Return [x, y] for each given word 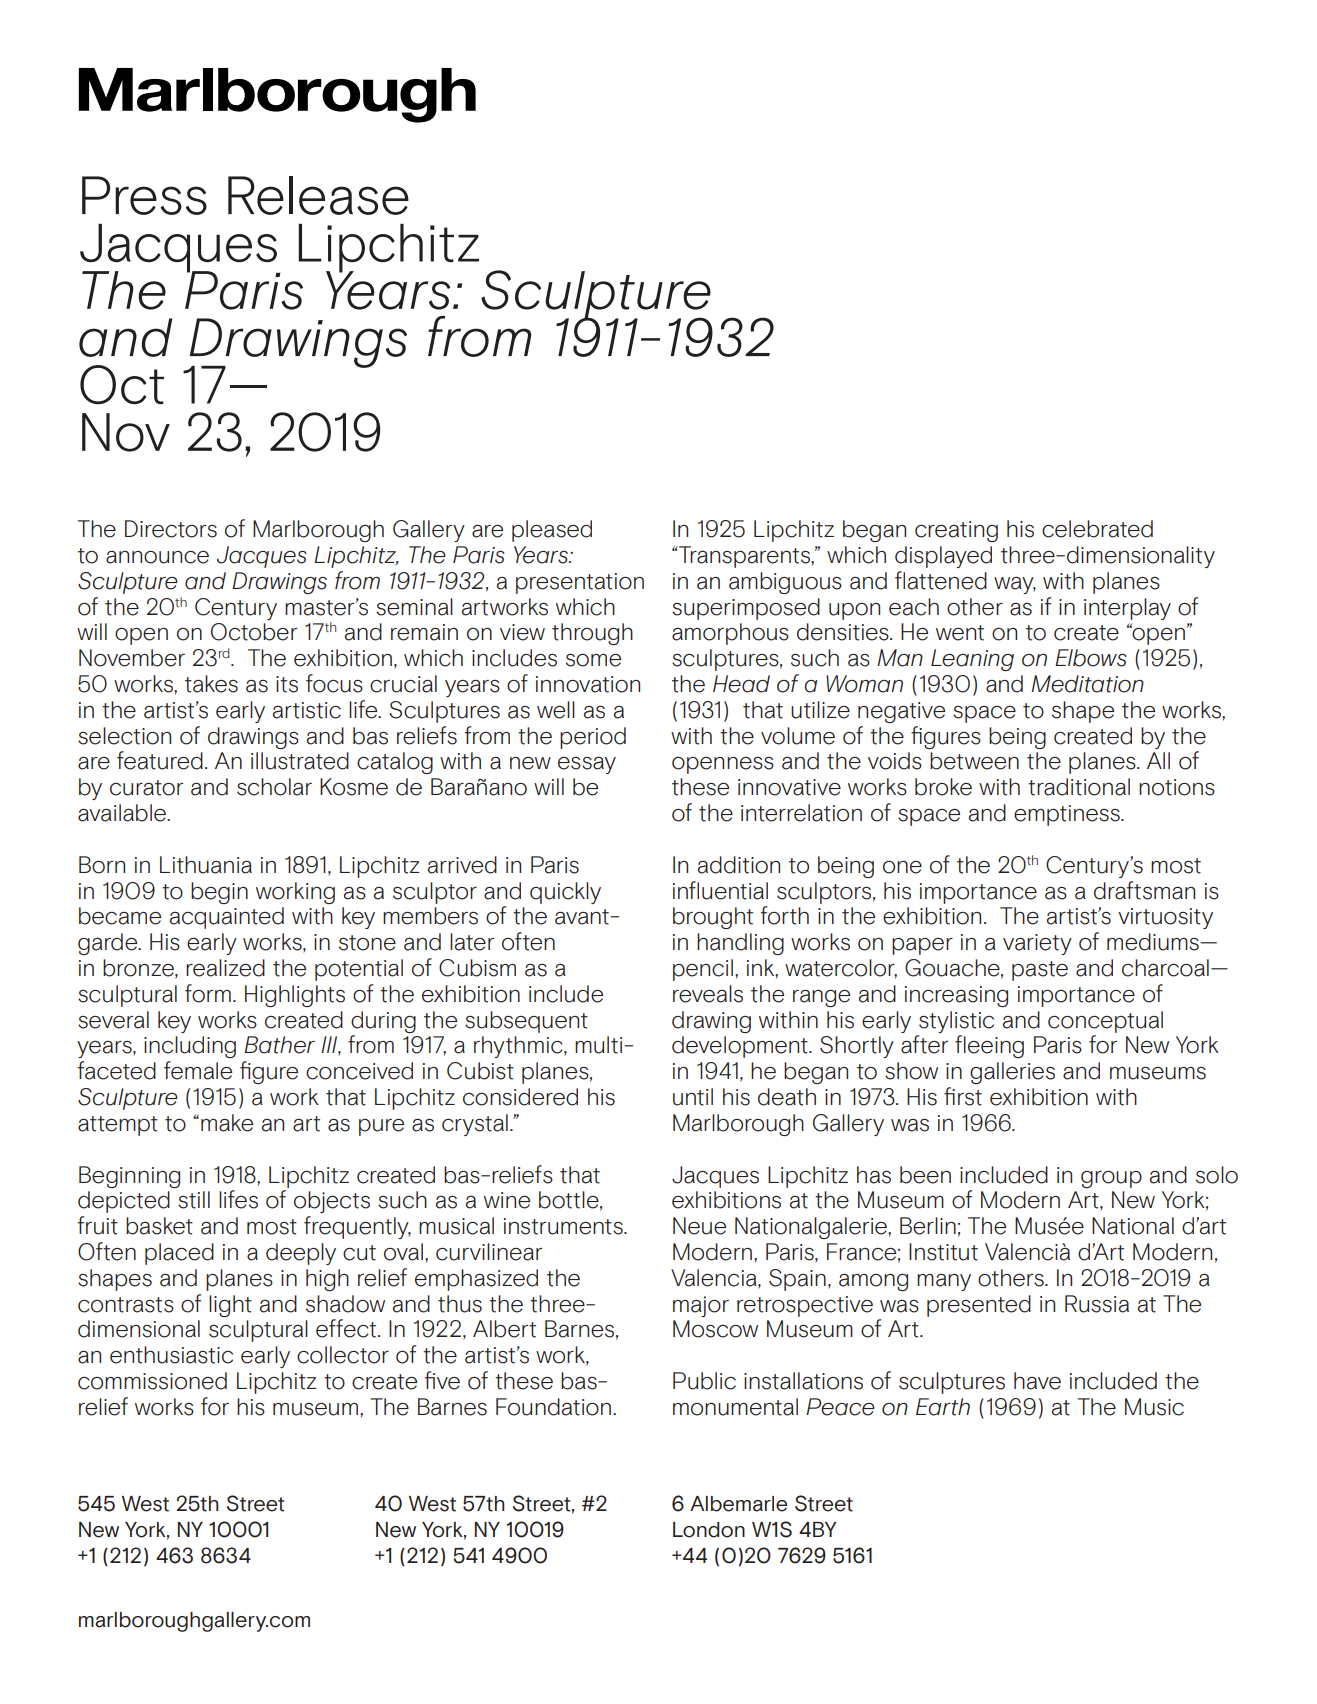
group [1111, 1179]
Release [318, 195]
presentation [580, 583]
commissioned [152, 1381]
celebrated [1097, 529]
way [1015, 585]
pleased [552, 531]
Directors [171, 529]
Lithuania [206, 865]
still [194, 1200]
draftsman [1144, 890]
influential [720, 890]
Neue [699, 1226]
